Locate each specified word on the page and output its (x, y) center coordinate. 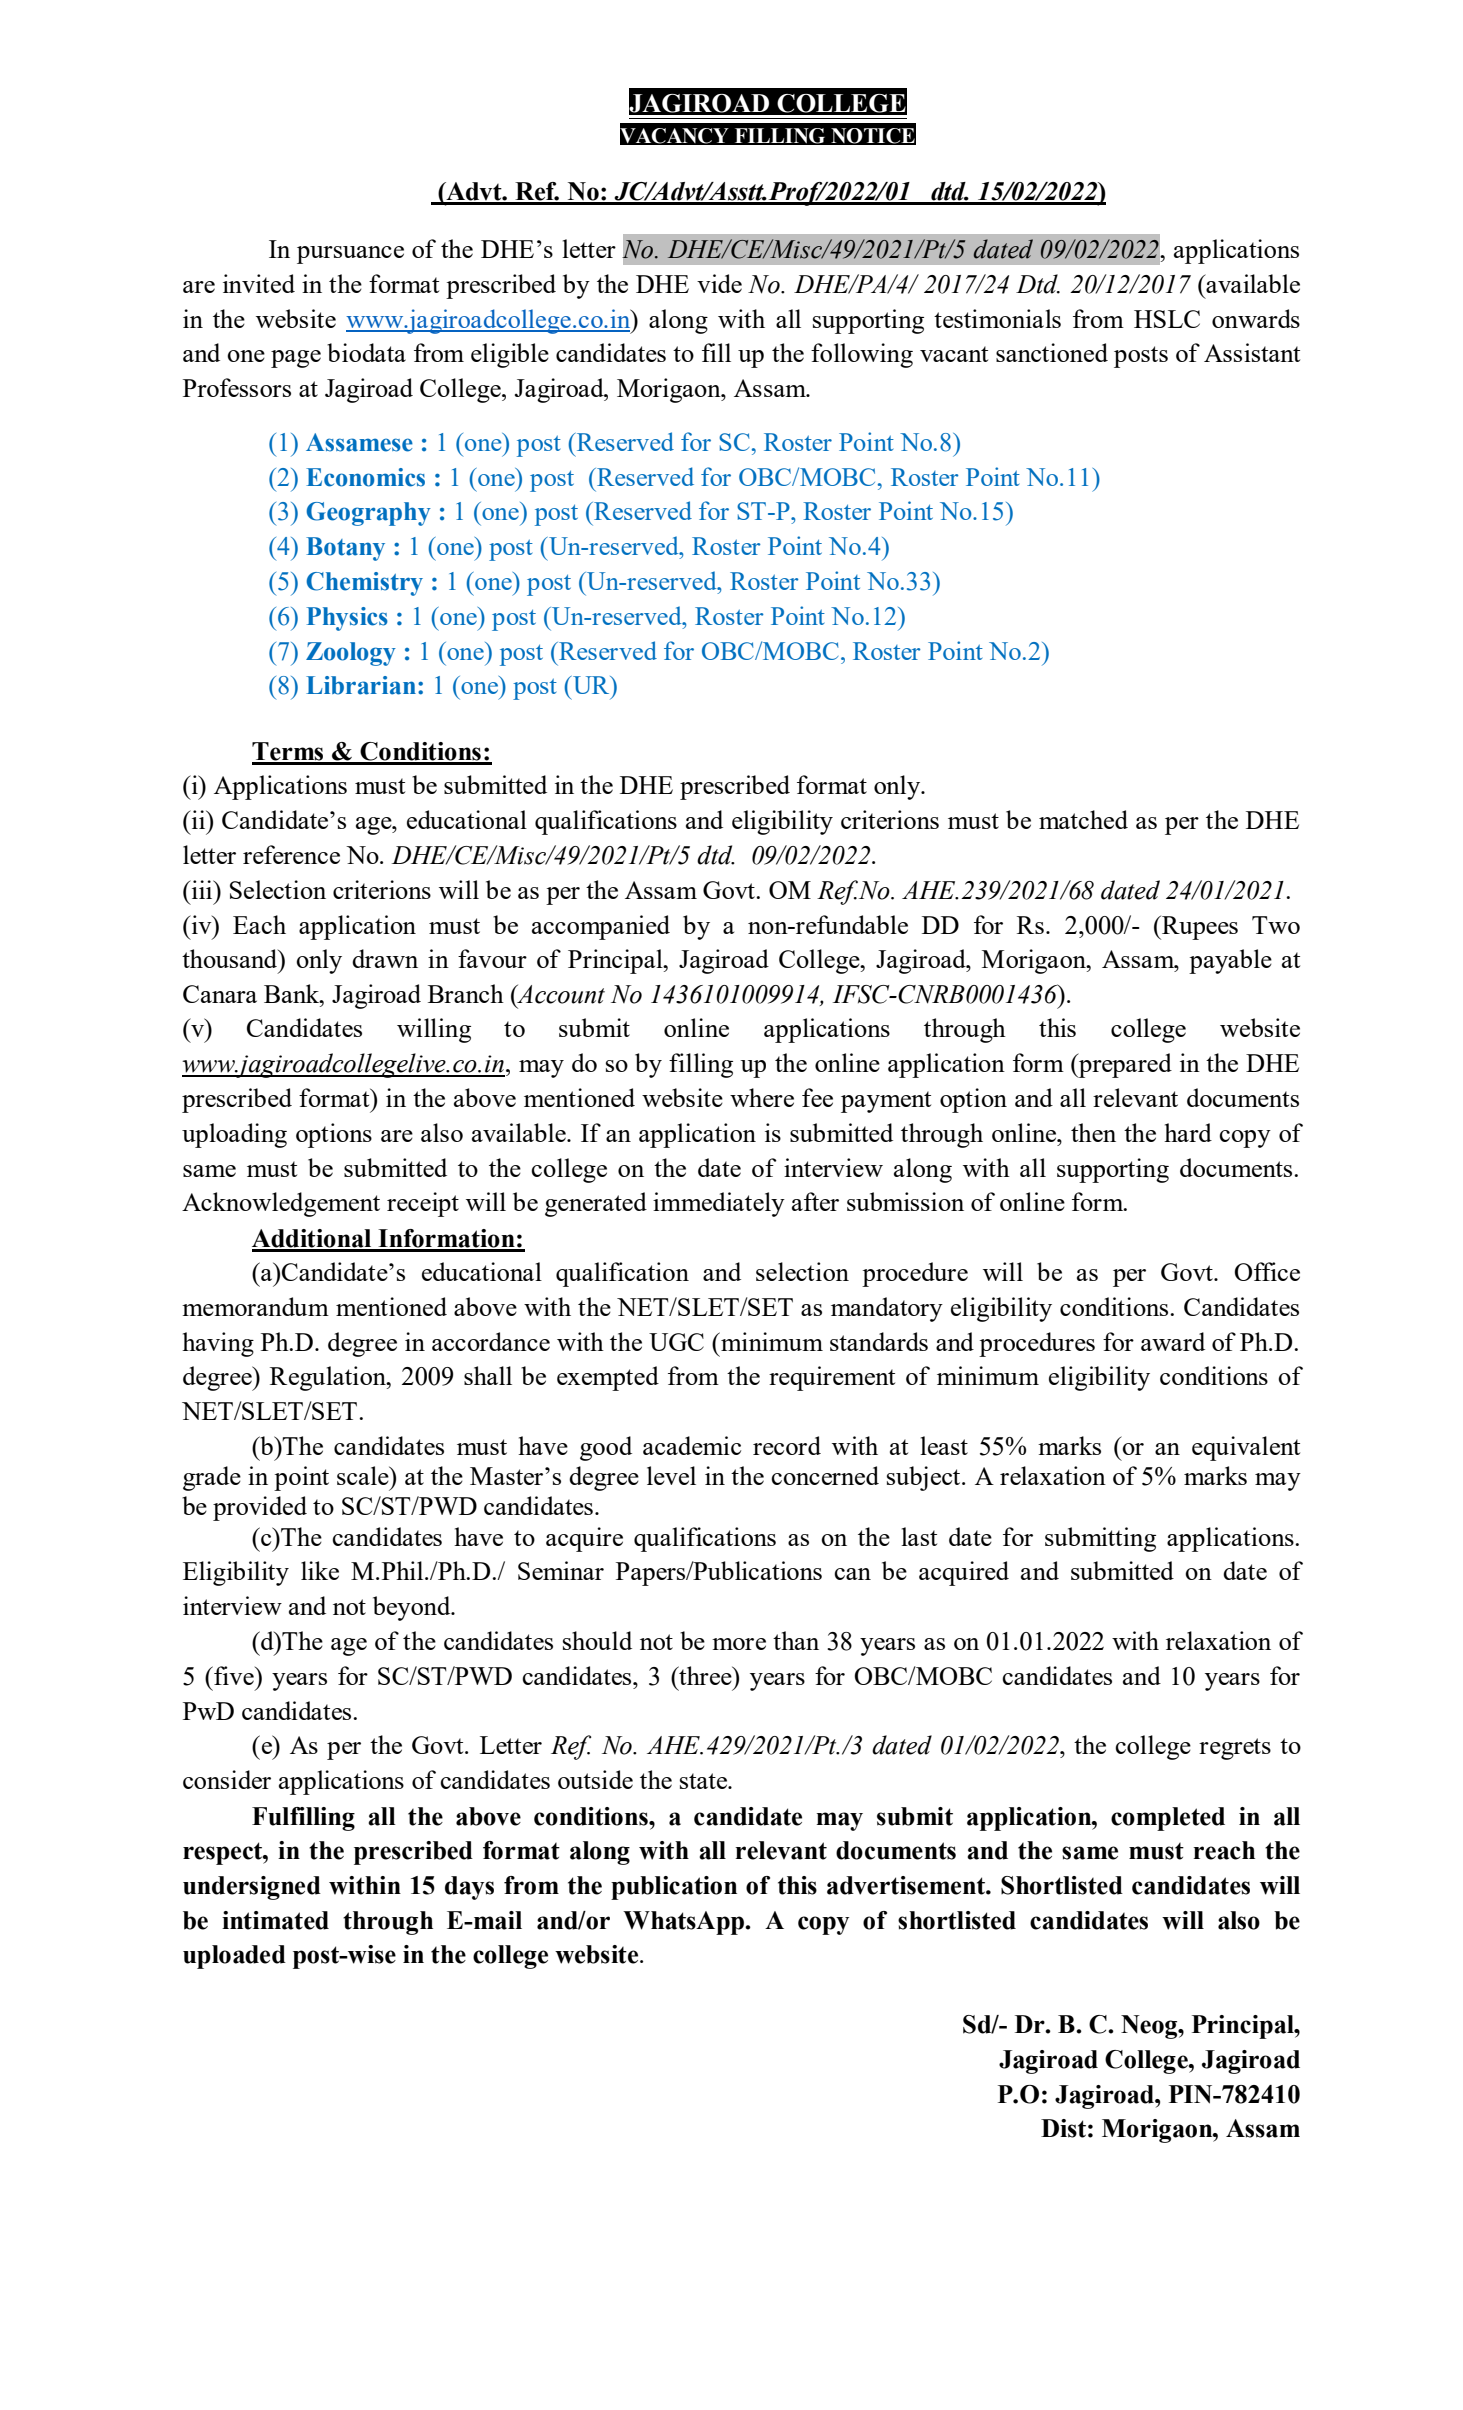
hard (1188, 1132)
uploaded (234, 1957)
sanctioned (1052, 352)
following (862, 355)
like (320, 1570)
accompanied (601, 927)
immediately (719, 1204)
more (739, 1644)
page (296, 359)
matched (1083, 819)
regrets (1235, 1749)
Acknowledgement (281, 1204)
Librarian (362, 685)
